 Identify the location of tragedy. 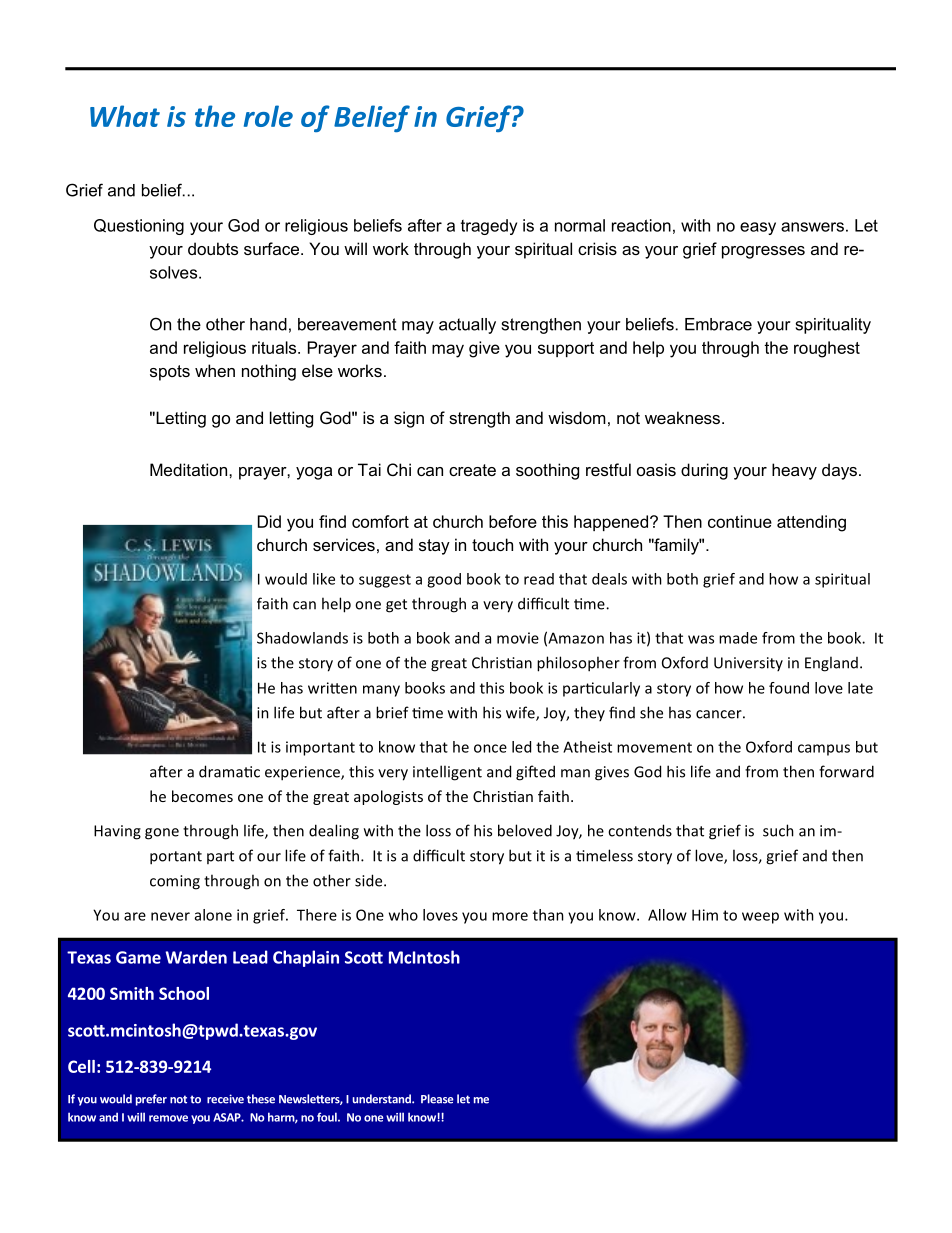
(489, 227).
